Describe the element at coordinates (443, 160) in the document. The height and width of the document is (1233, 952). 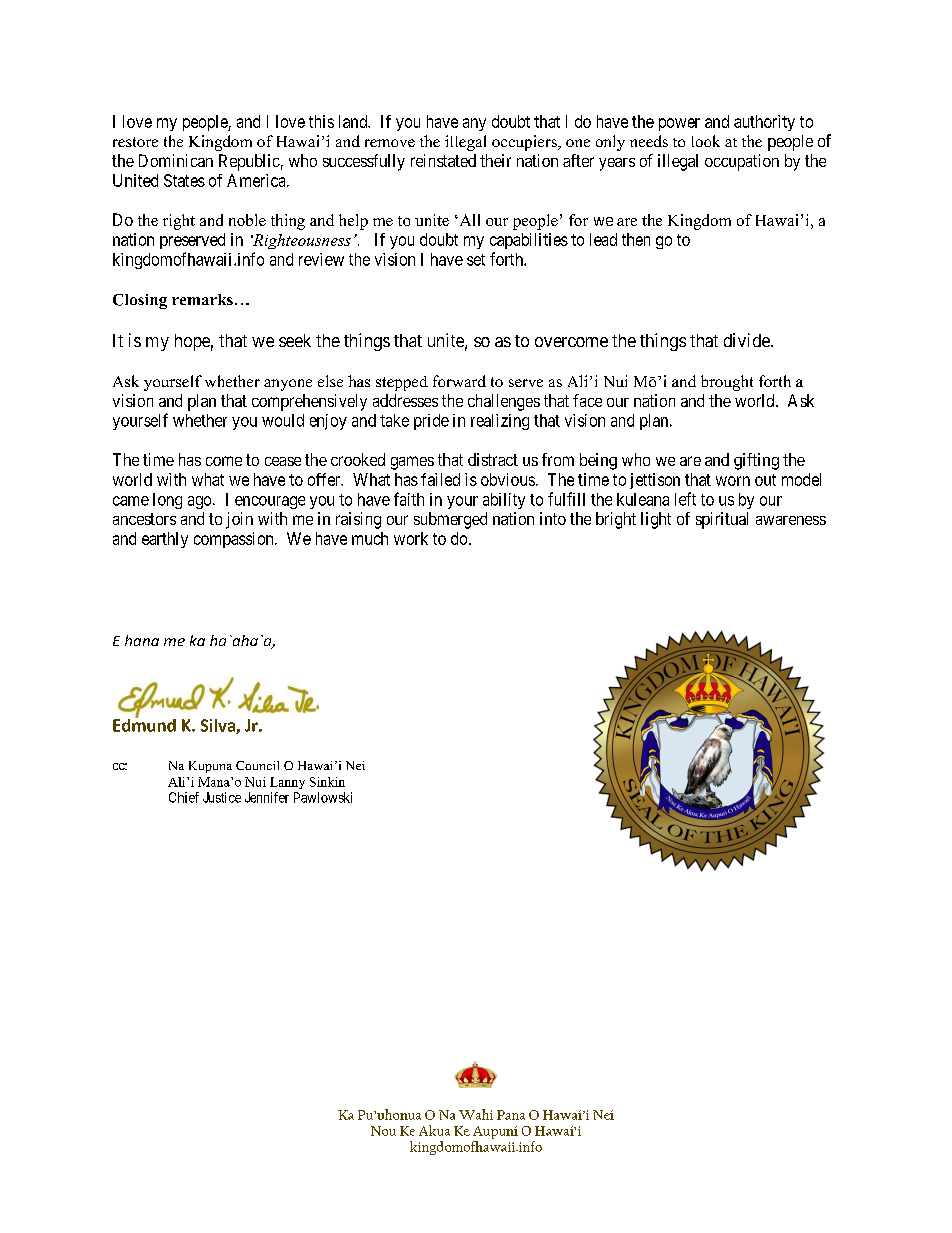
I see `reinstated` at that location.
